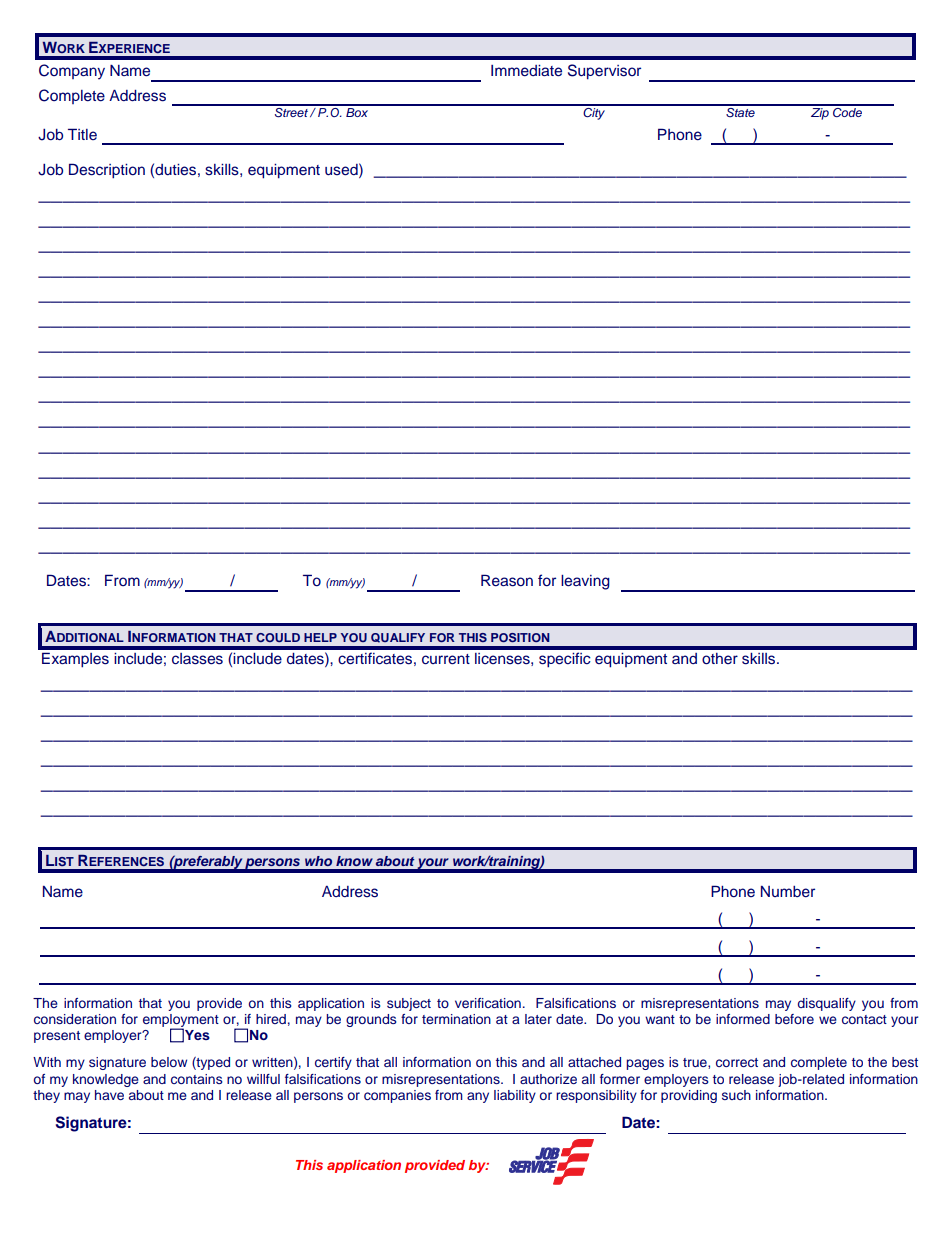 Image resolution: width=952 pixels, height=1233 pixels. What do you see at coordinates (169, 1062) in the screenshot?
I see `below` at bounding box center [169, 1062].
